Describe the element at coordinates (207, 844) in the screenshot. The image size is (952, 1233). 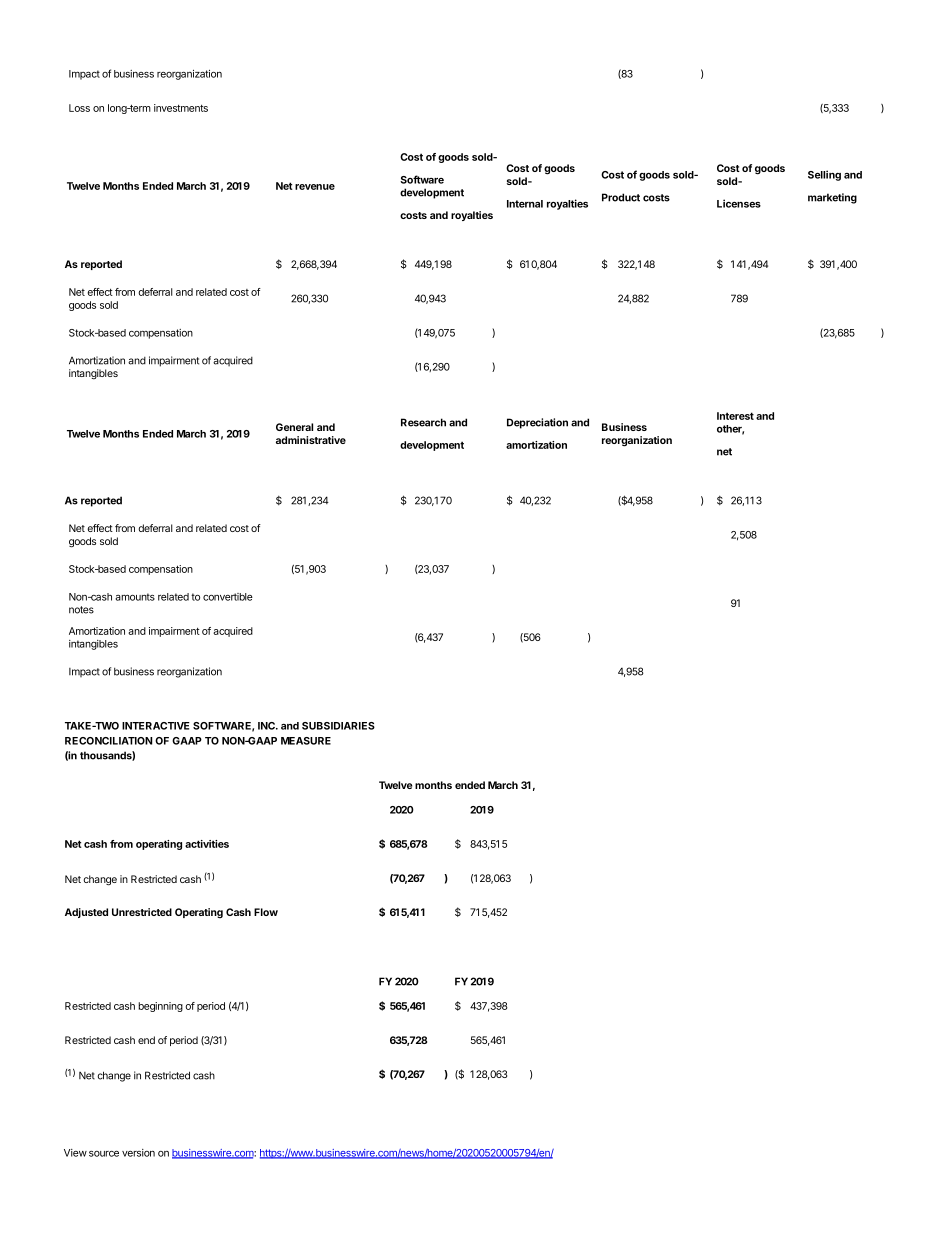
I see `activities` at that location.
